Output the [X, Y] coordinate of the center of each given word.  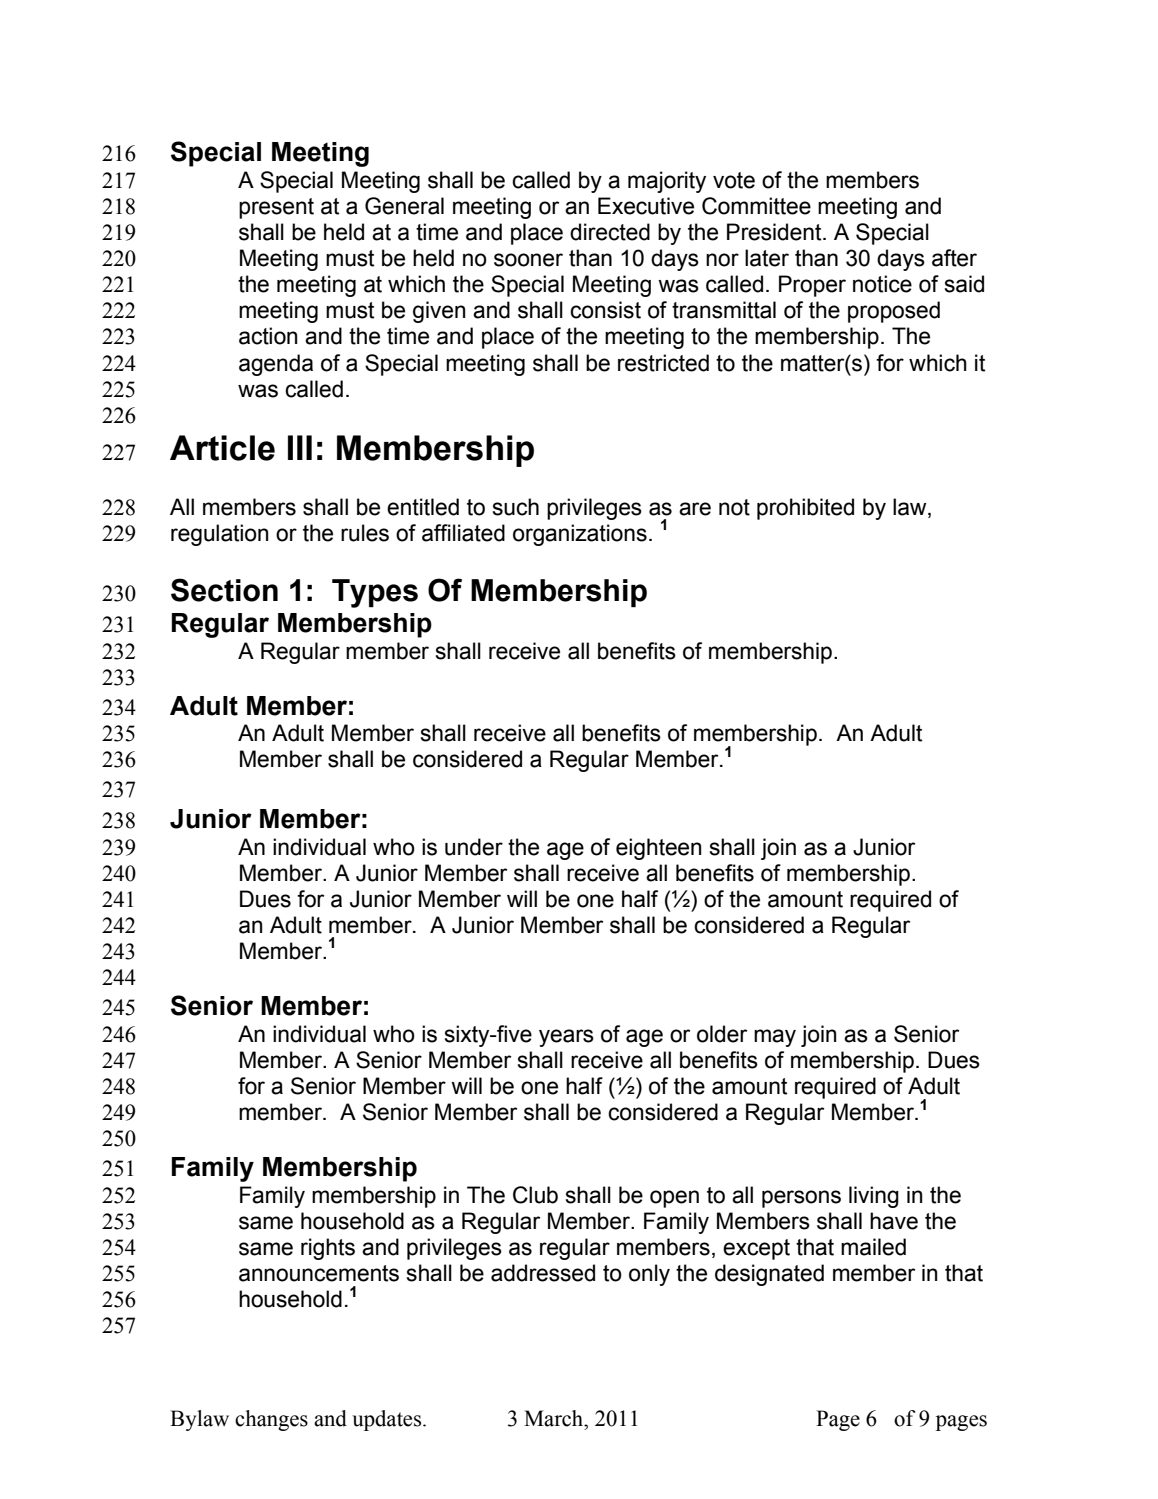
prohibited [805, 509]
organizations [580, 535]
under [474, 847]
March [555, 1418]
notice [882, 284]
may [775, 1038]
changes [271, 1420]
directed [610, 232]
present [276, 208]
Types [375, 593]
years [566, 1038]
